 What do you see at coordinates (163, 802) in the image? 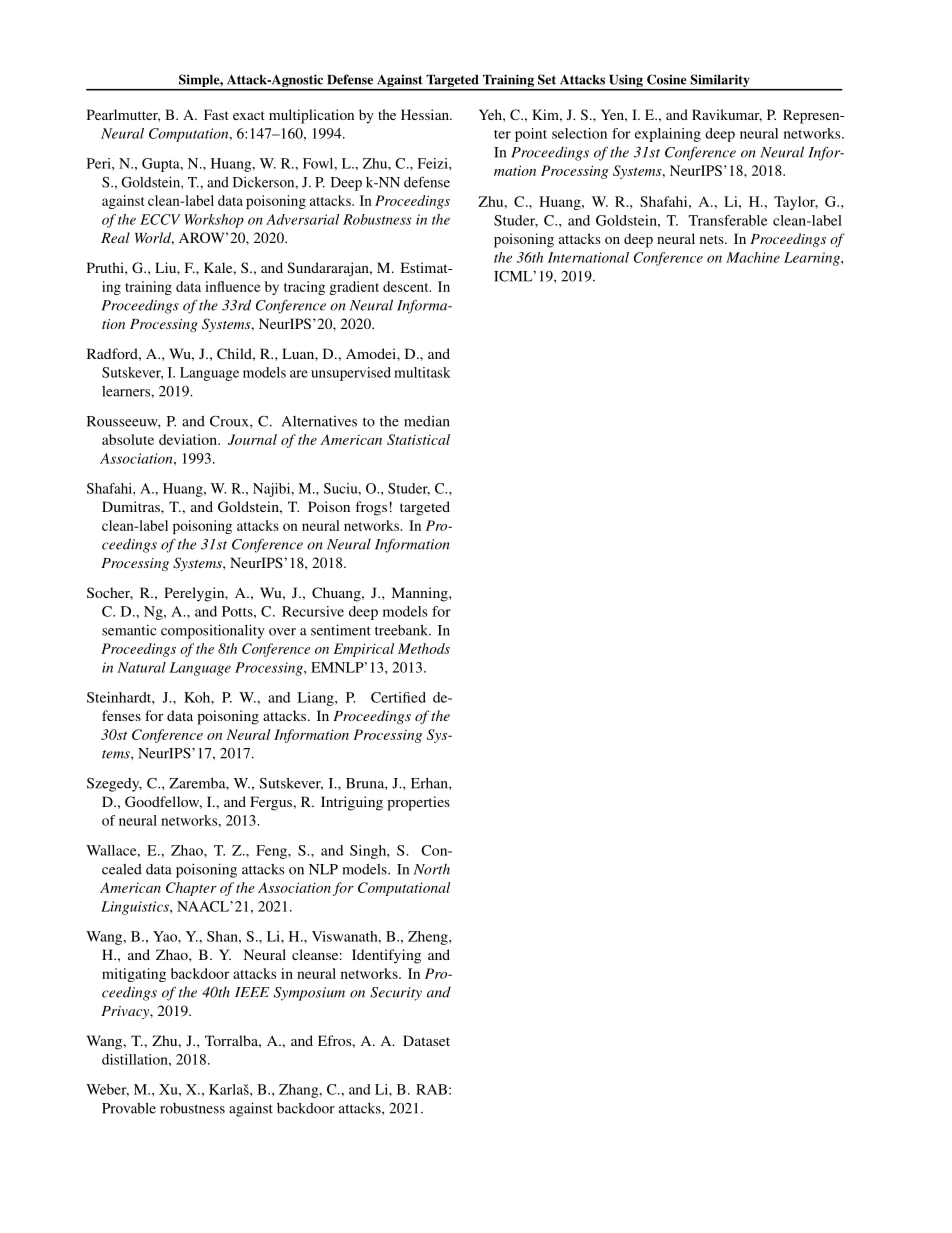
I see `Goodfellow` at bounding box center [163, 802].
